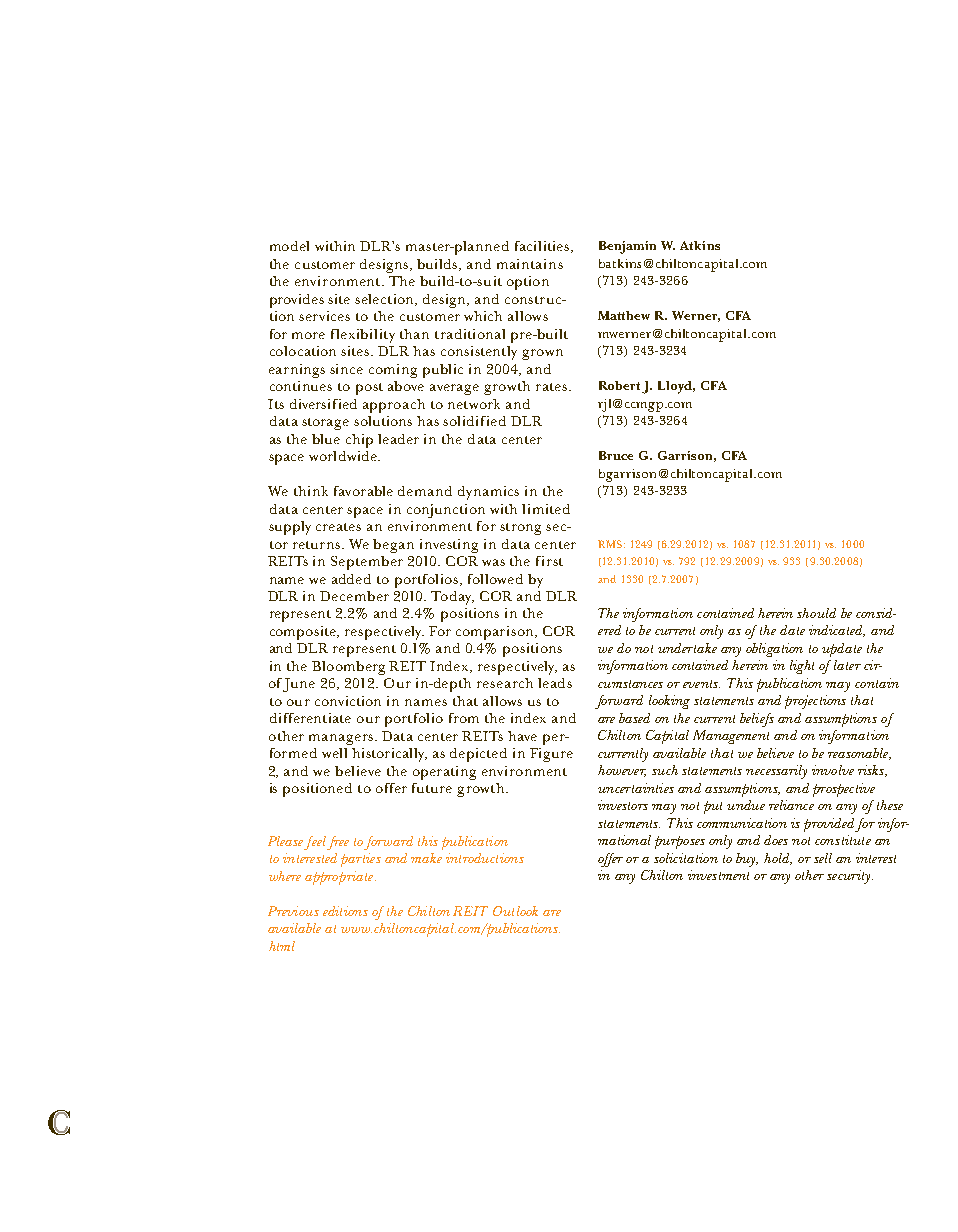  Describe the element at coordinates (816, 613) in the screenshot. I see `should` at that location.
